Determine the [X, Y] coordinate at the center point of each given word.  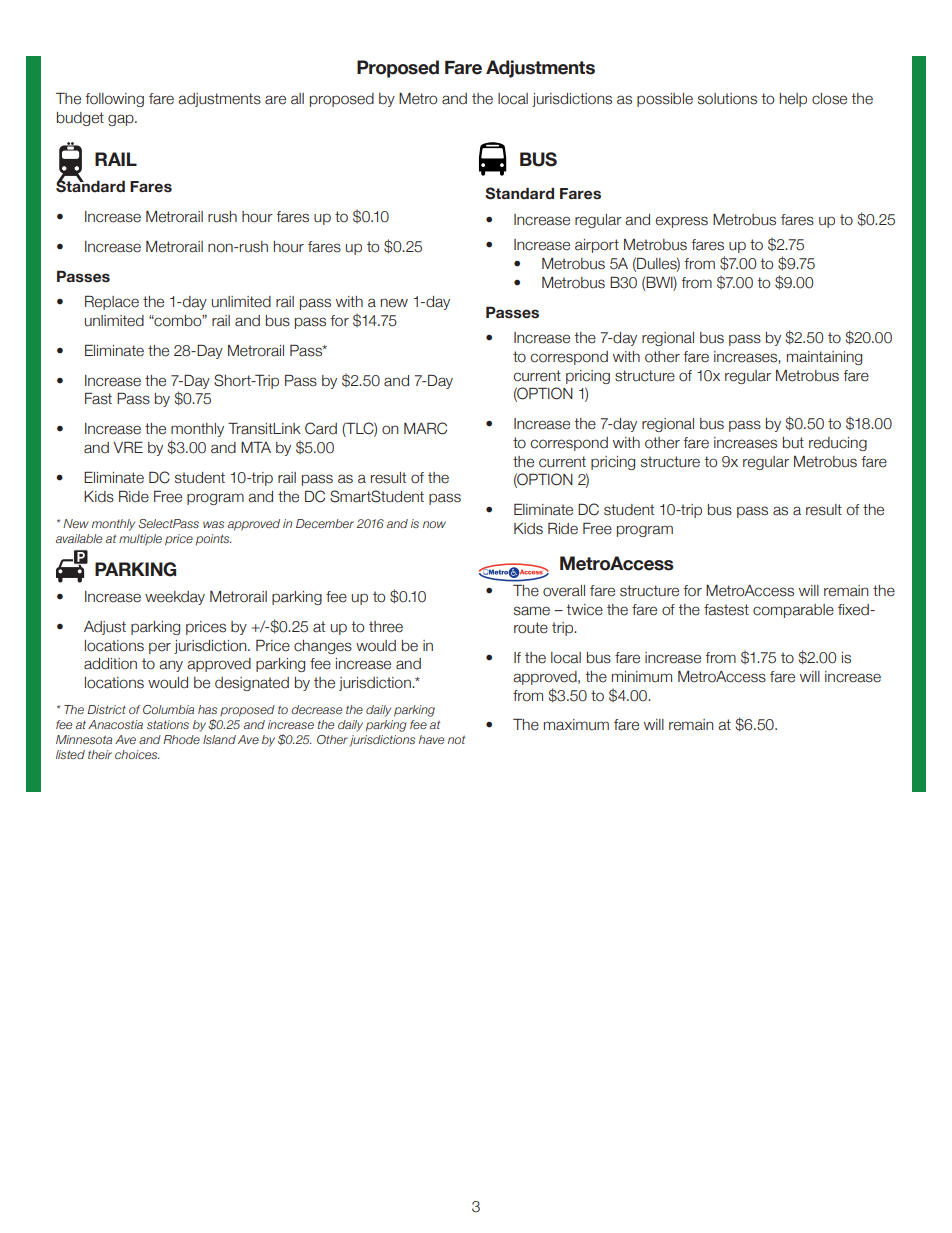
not [456, 740]
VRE [128, 447]
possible [665, 100]
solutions [727, 99]
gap [122, 120]
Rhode [181, 739]
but [793, 443]
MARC [425, 428]
